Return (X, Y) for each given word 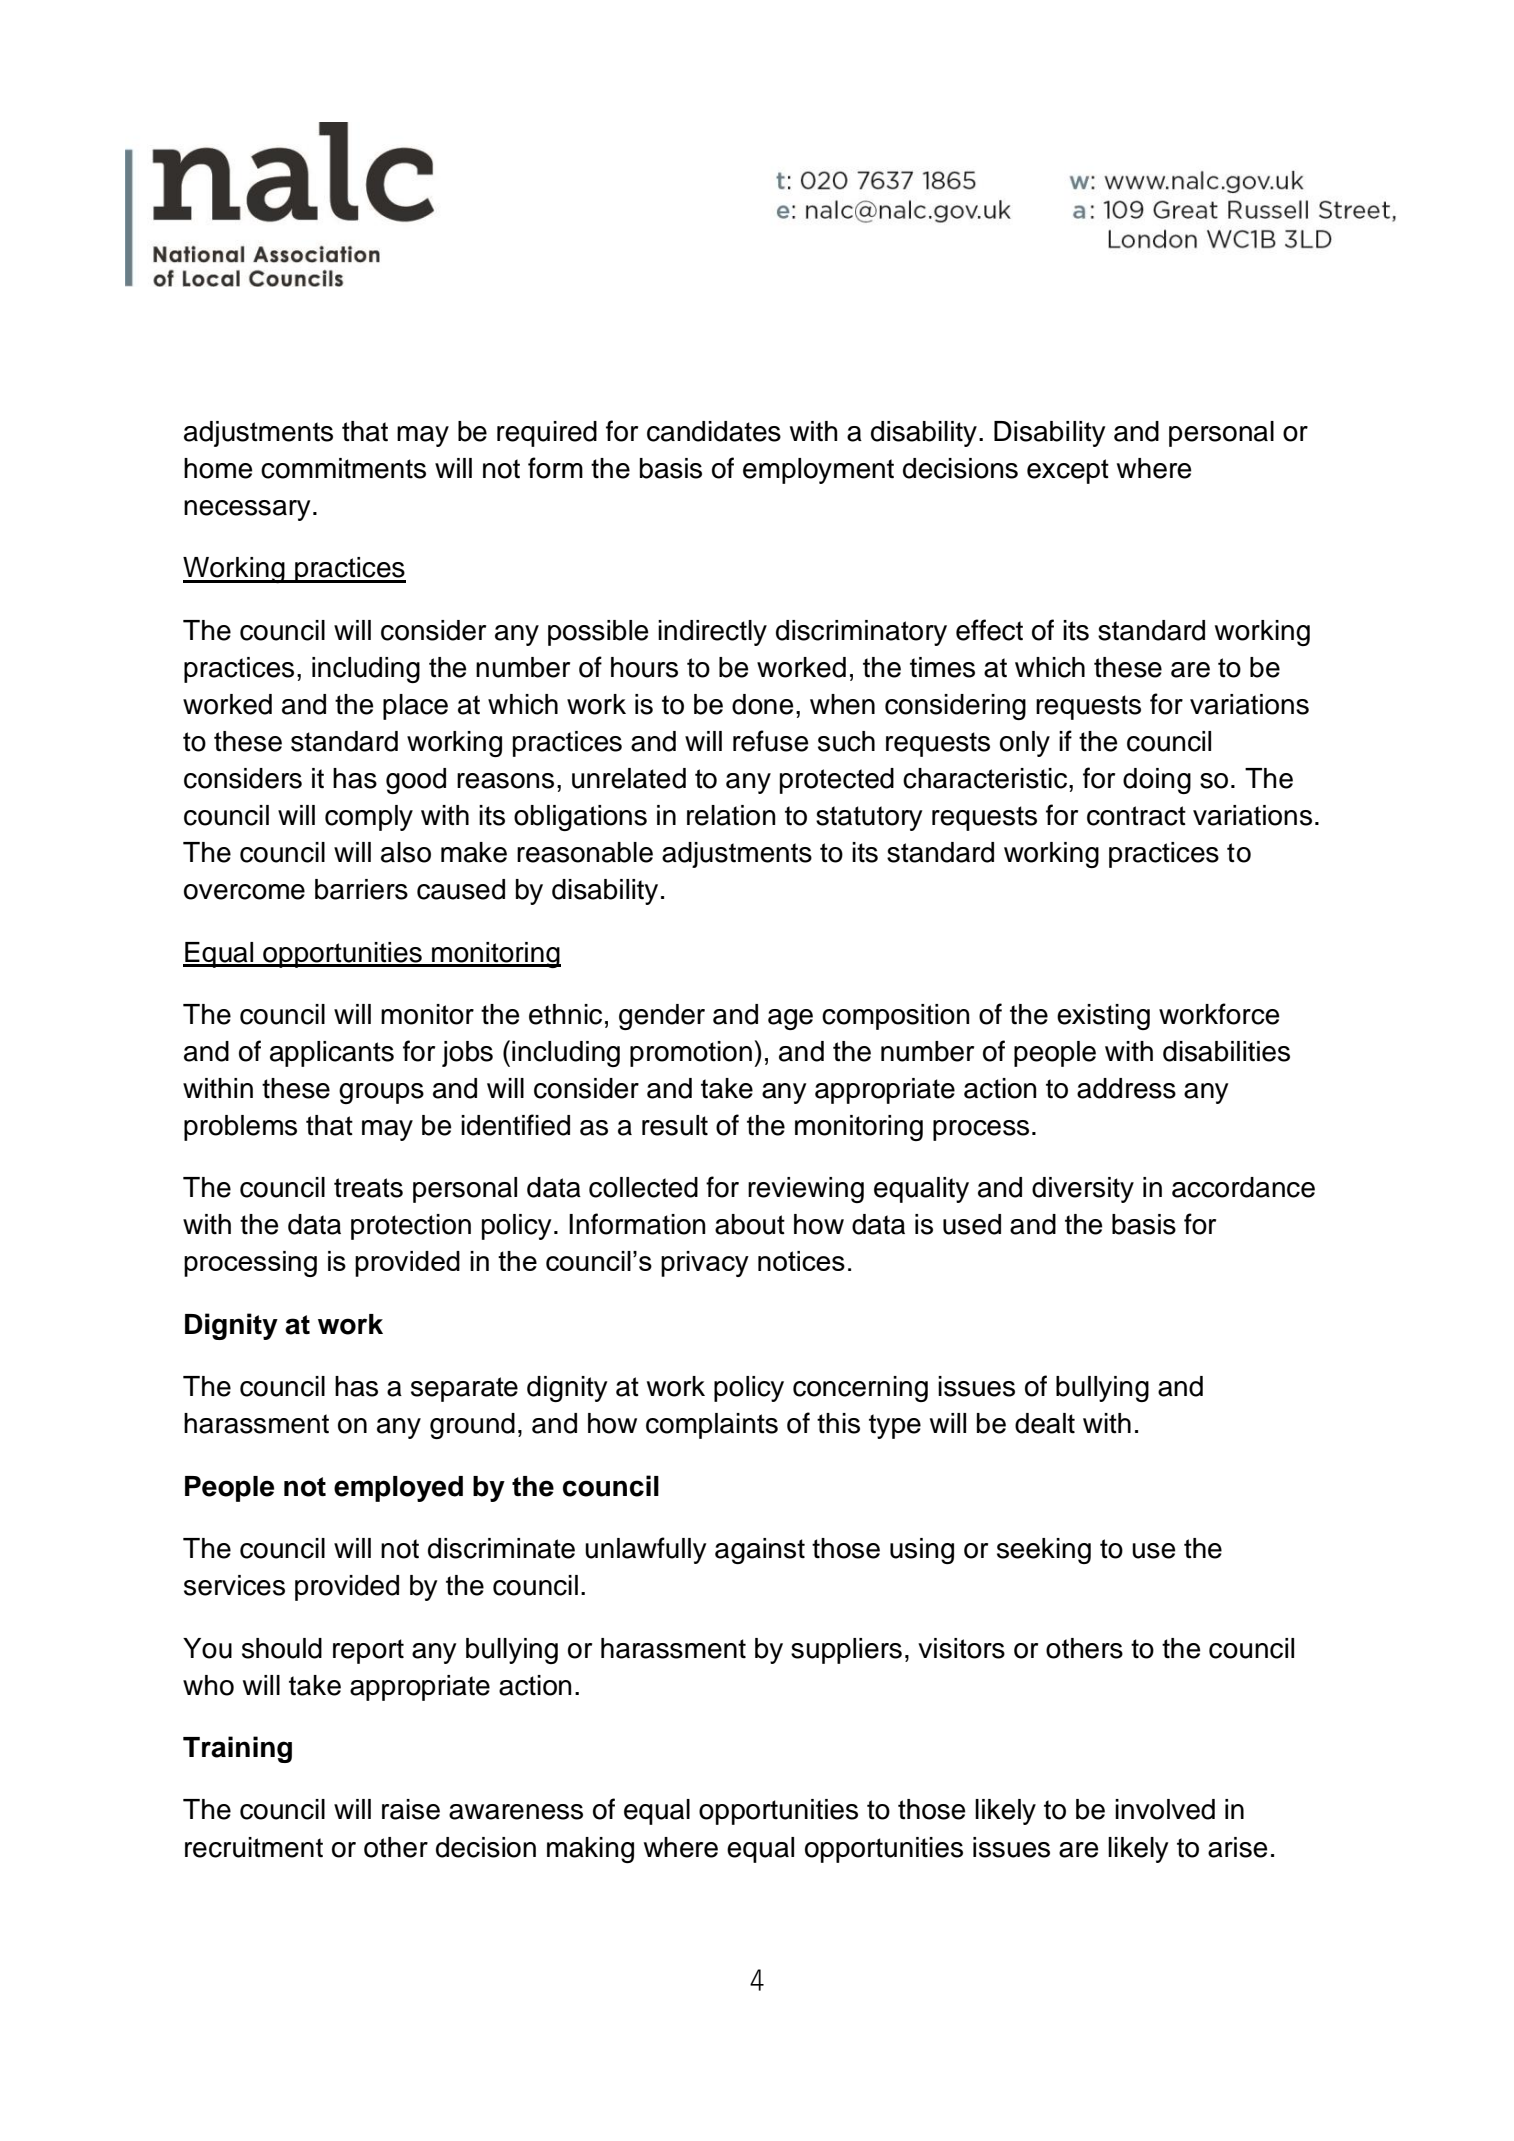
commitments (343, 468)
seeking (1044, 1551)
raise (411, 1809)
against (760, 1551)
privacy (705, 1264)
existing (1103, 1017)
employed (398, 1489)
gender (662, 1017)
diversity (1083, 1190)
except (1068, 471)
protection (411, 1227)
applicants (332, 1054)
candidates (714, 431)
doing (1157, 781)
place (415, 707)
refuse (771, 741)
